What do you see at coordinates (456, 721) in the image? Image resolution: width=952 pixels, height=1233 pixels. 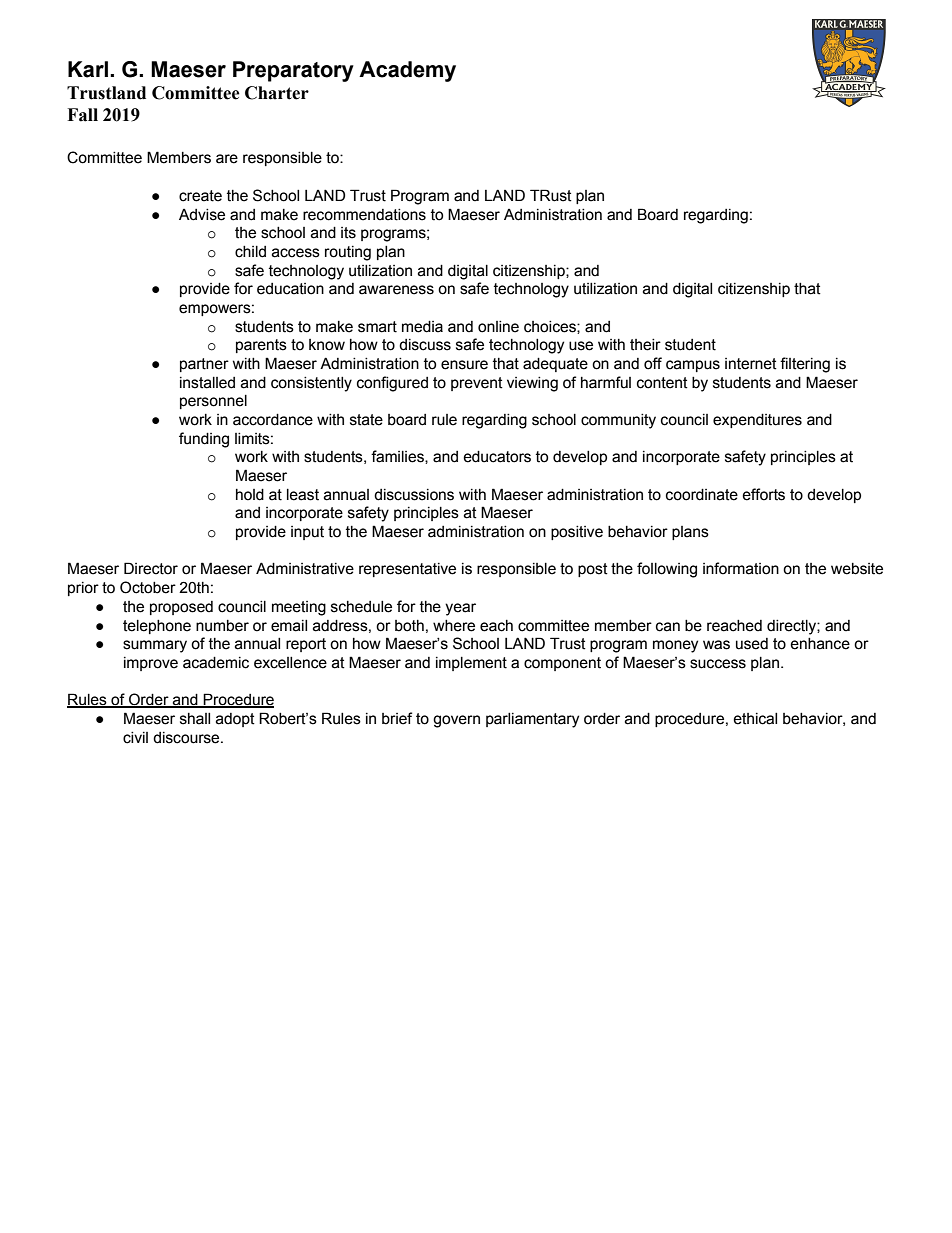 I see `govern` at bounding box center [456, 721].
